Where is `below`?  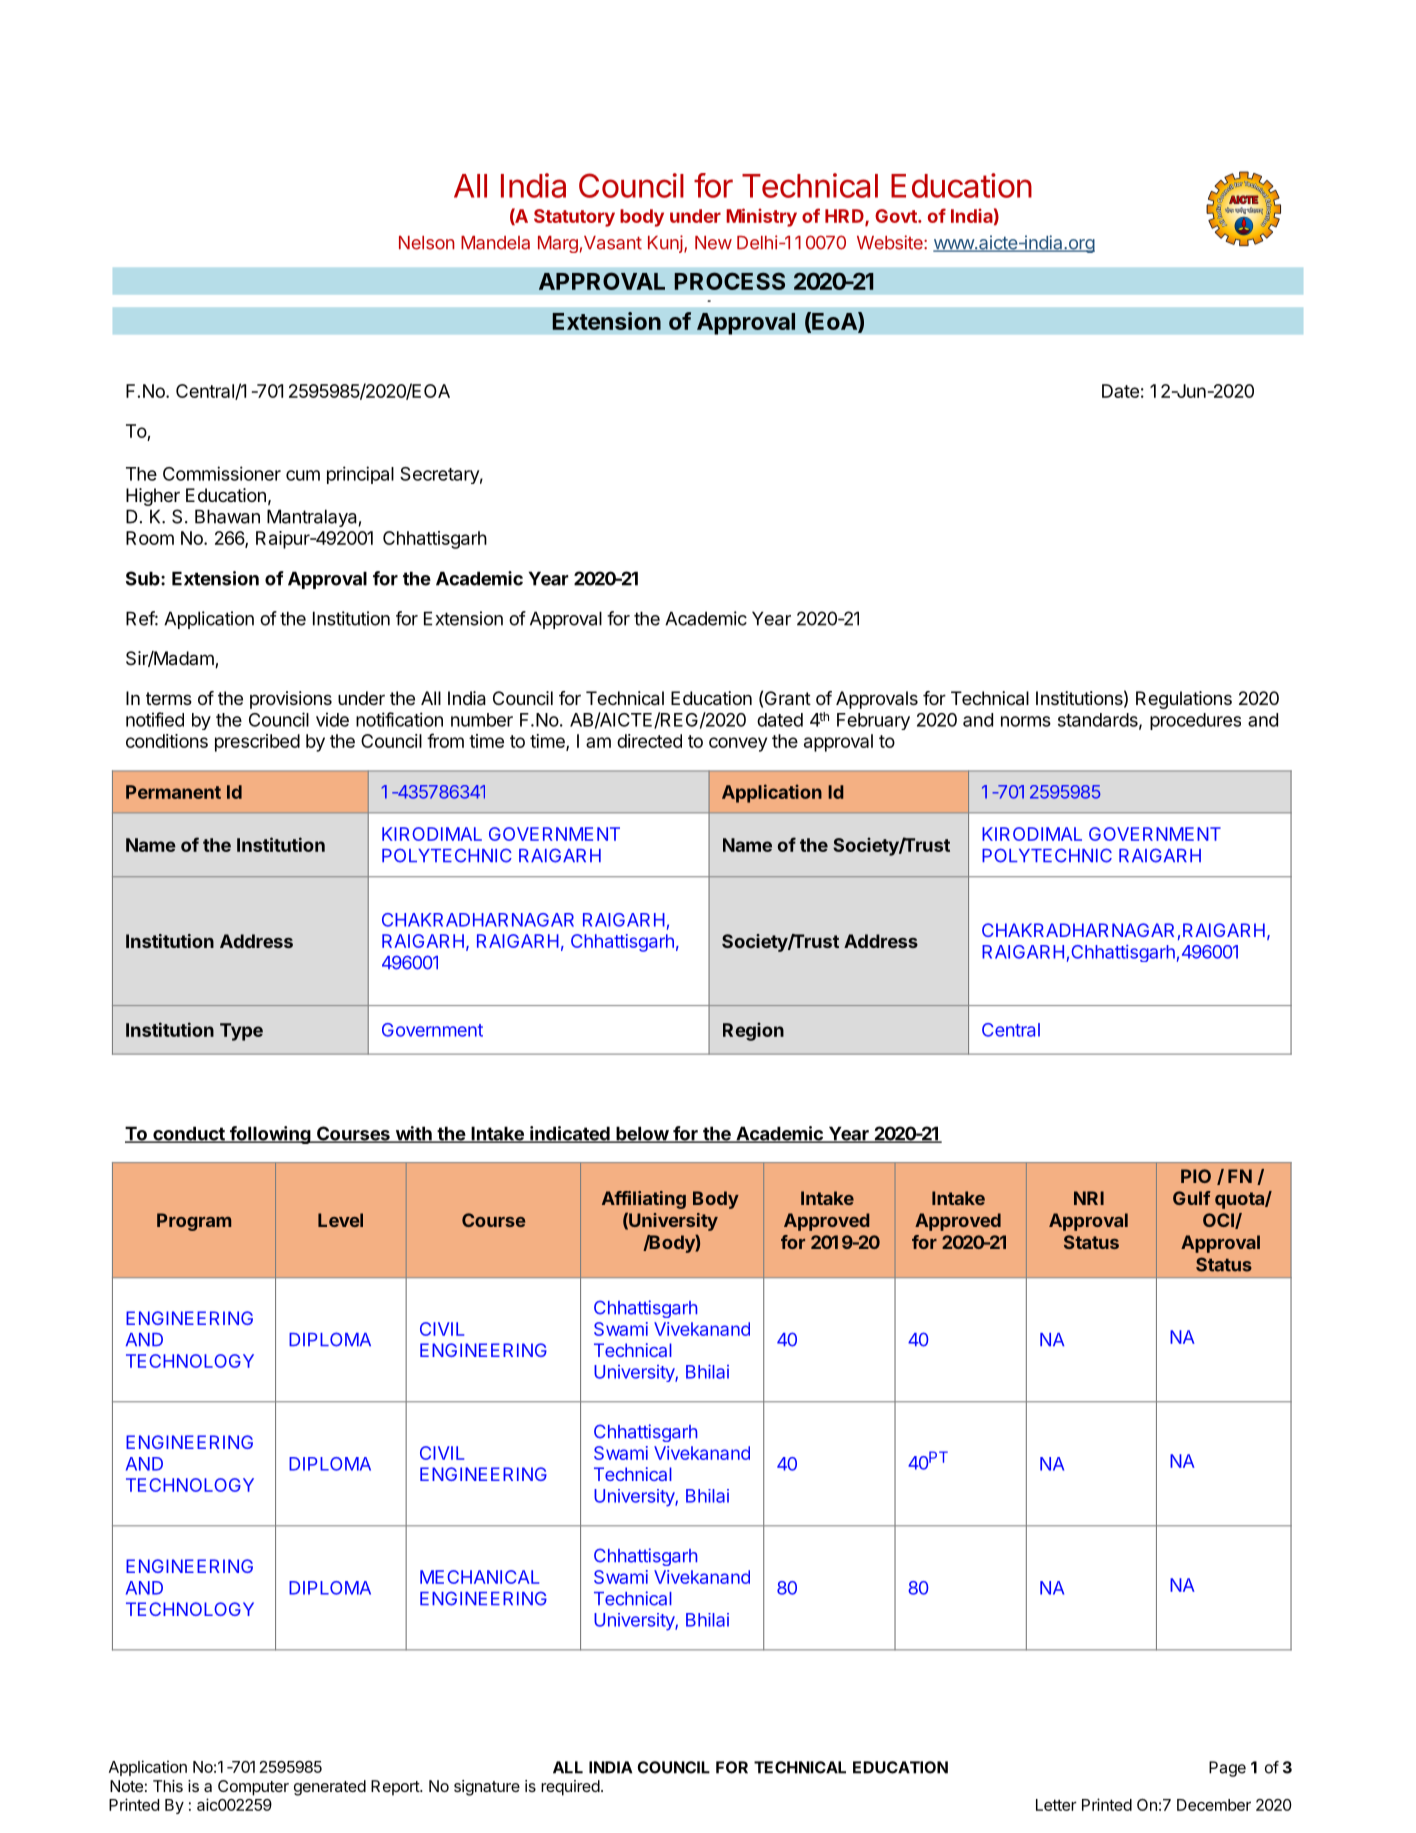
below is located at coordinates (642, 1134).
